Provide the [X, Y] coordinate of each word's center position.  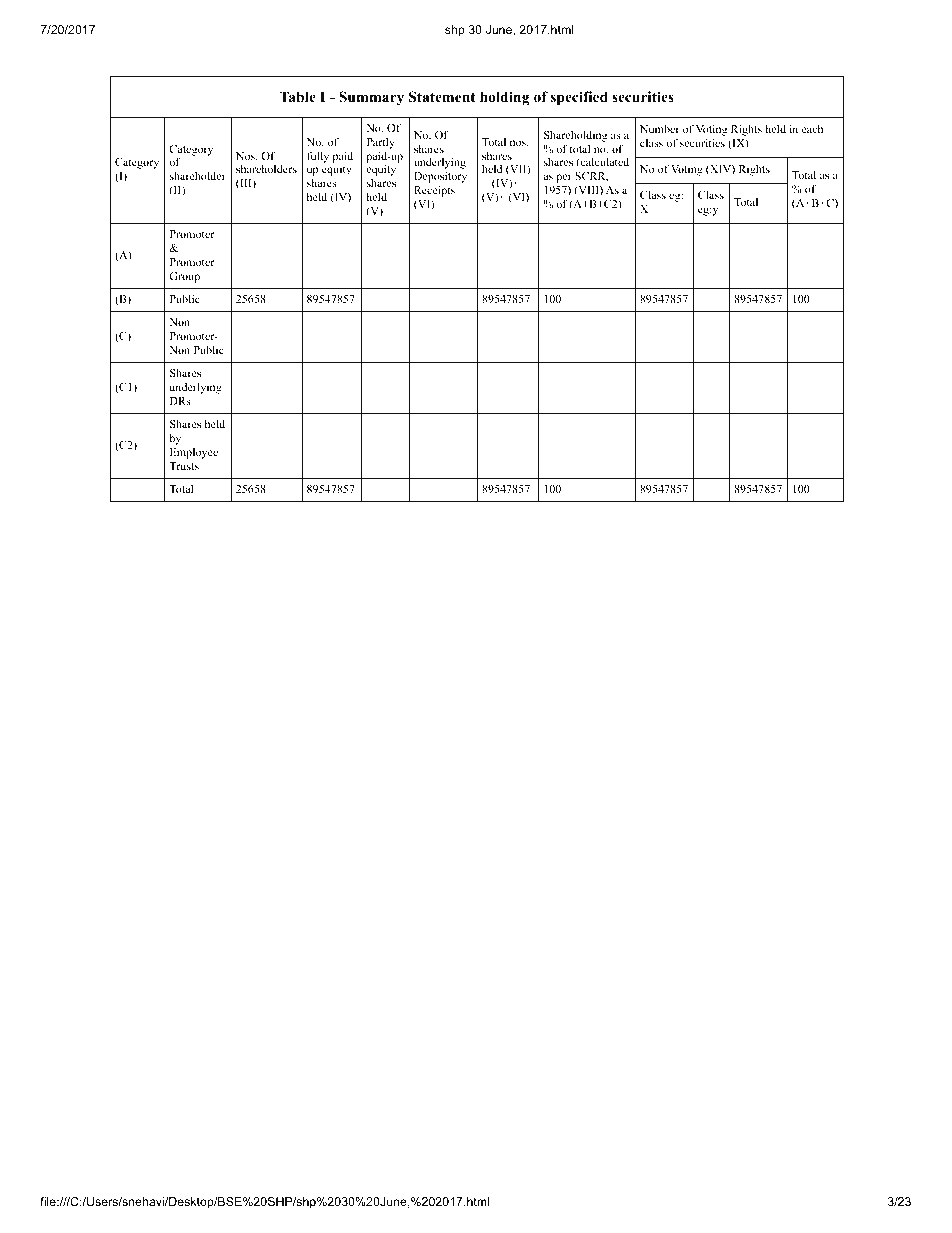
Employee [194, 453]
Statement [442, 97]
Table [298, 96]
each [812, 129]
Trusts [184, 466]
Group [184, 277]
